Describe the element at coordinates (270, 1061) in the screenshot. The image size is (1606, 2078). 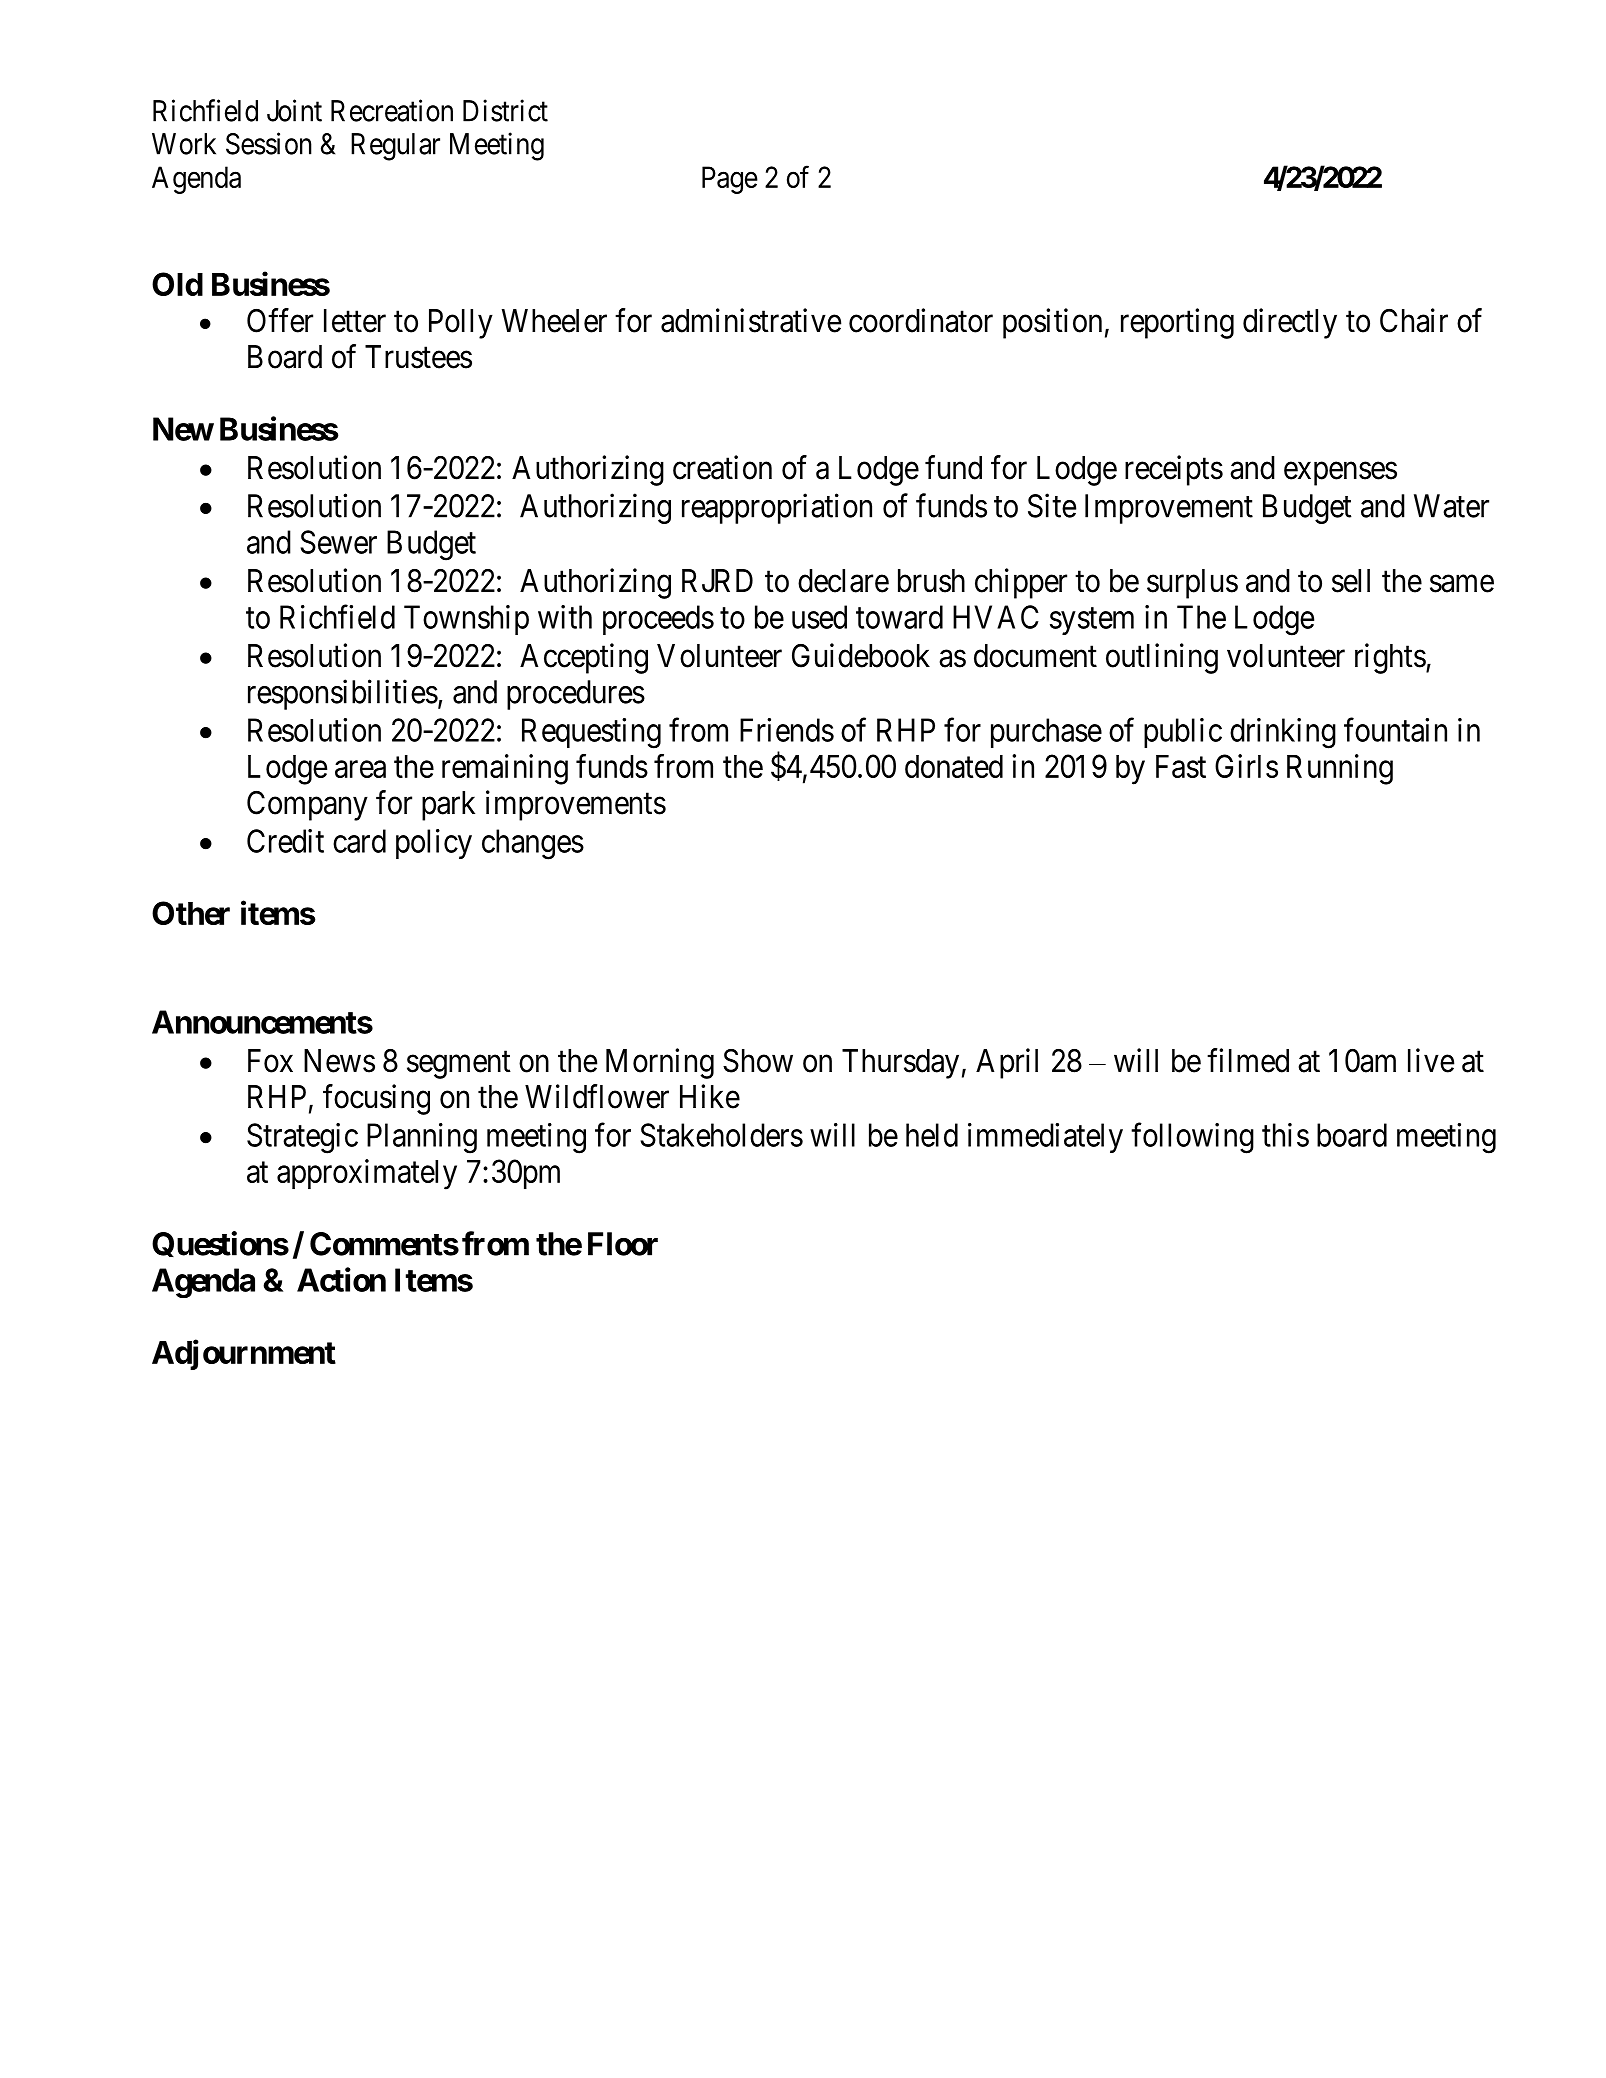
I see `Fox` at that location.
